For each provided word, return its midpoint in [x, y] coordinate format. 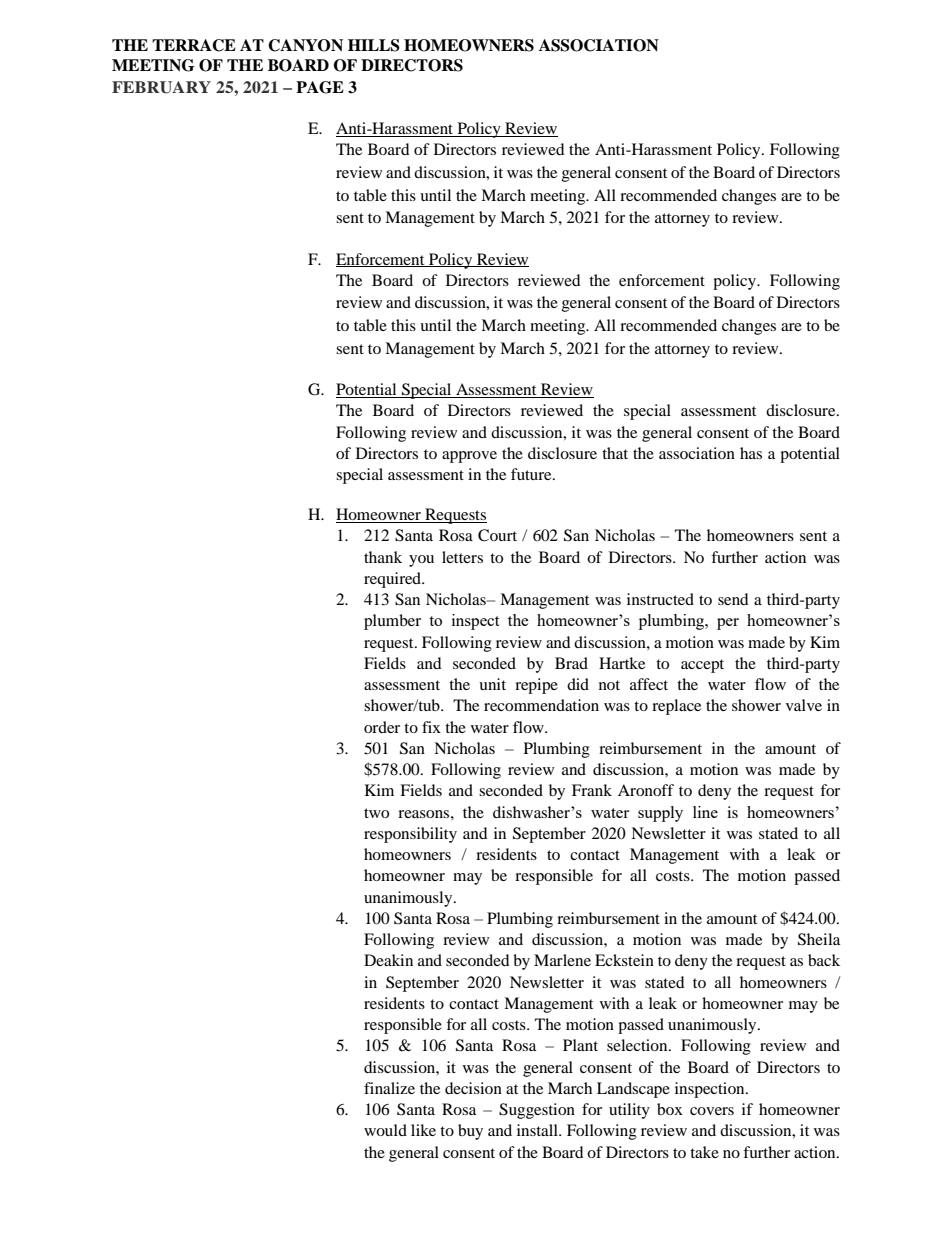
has [751, 453]
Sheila [819, 939]
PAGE [320, 87]
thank [383, 557]
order [382, 727]
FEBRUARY [161, 87]
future [532, 474]
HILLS [374, 45]
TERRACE [194, 45]
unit [492, 684]
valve [804, 705]
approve [469, 457]
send [733, 599]
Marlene [562, 960]
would [385, 1130]
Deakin [388, 960]
